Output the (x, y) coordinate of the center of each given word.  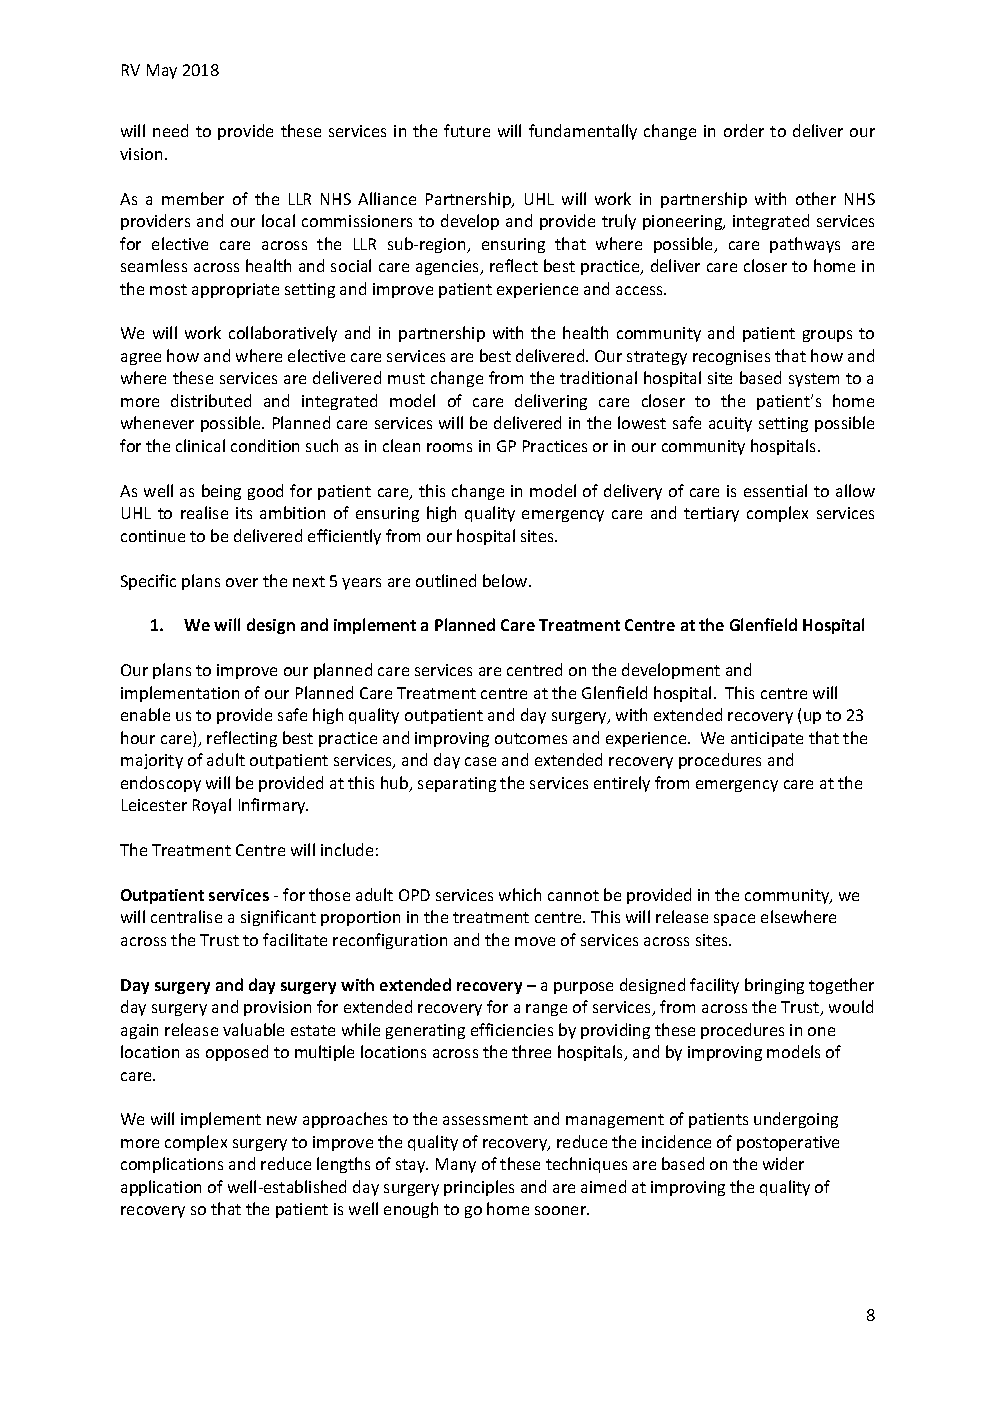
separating (457, 784)
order (744, 130)
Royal (212, 806)
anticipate (767, 739)
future (467, 130)
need (170, 130)
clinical (200, 445)
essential (775, 490)
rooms (449, 447)
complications (172, 1165)
